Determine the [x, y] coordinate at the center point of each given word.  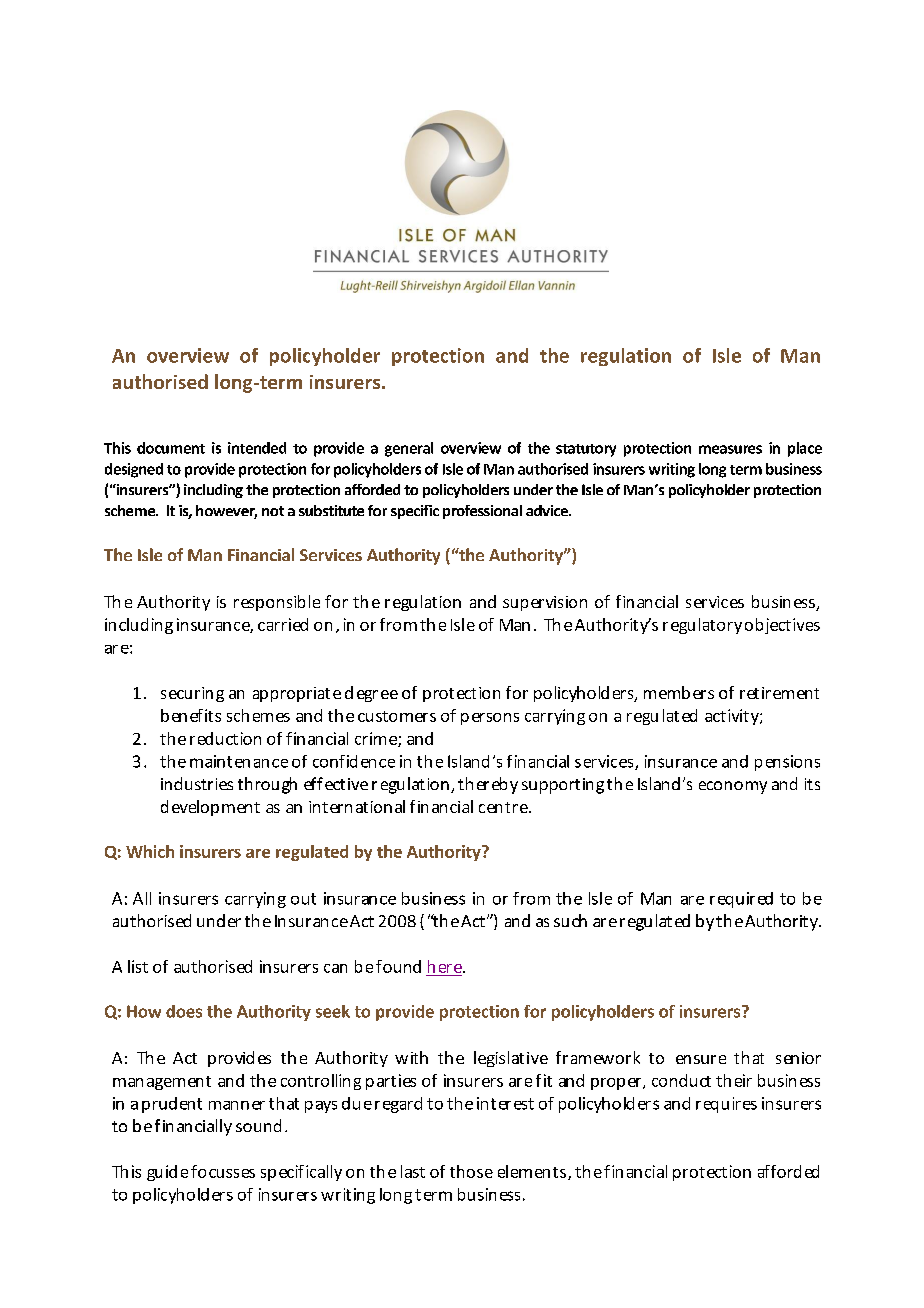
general [409, 449]
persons [490, 719]
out [303, 899]
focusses [223, 1171]
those [471, 1171]
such [570, 920]
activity [733, 717]
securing [192, 694]
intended [257, 448]
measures [730, 449]
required [741, 900]
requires [726, 1105]
